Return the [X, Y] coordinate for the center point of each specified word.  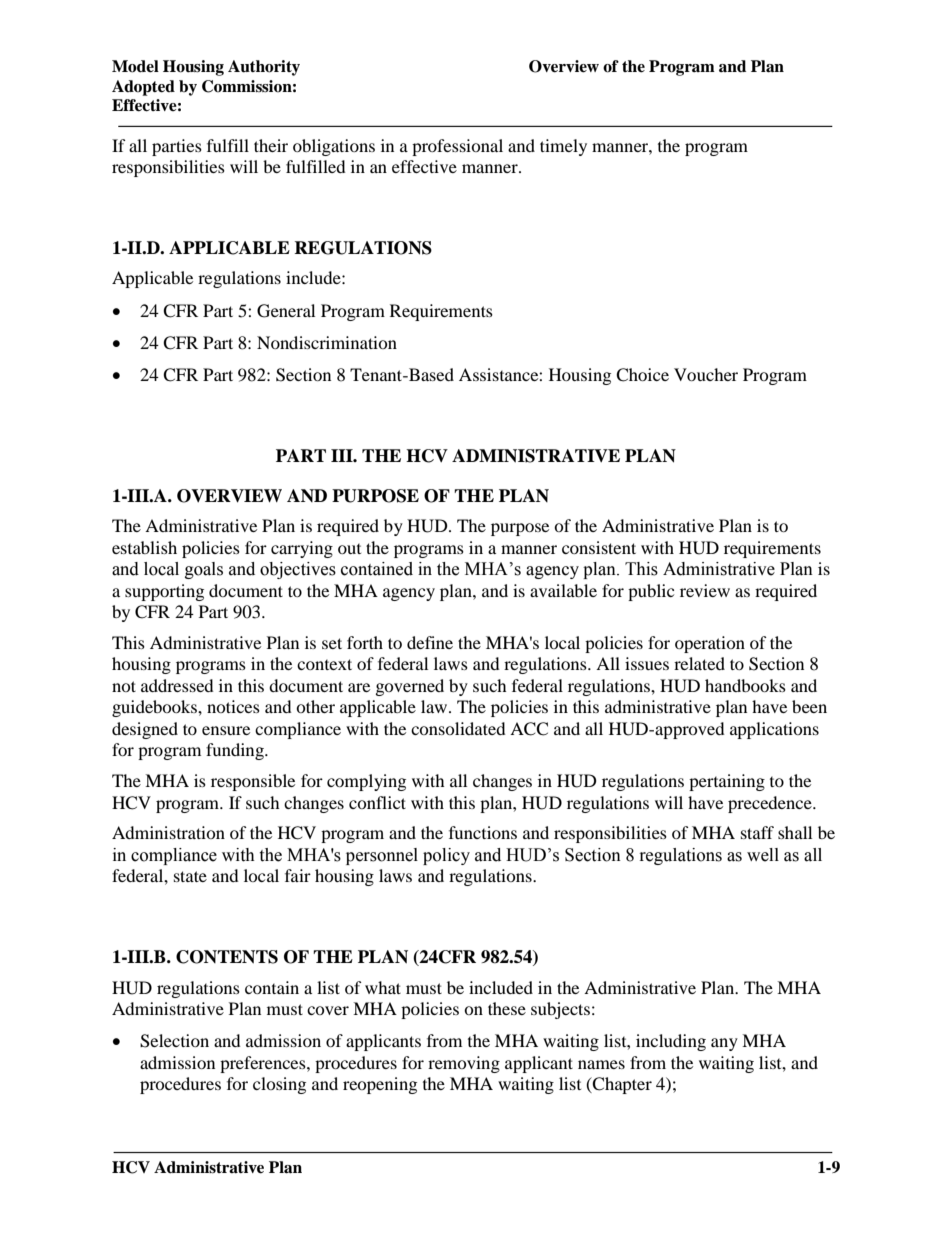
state [190, 876]
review [705, 590]
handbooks [745, 685]
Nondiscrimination [327, 342]
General [286, 311]
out [349, 549]
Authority [264, 68]
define [430, 642]
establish [144, 547]
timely [563, 147]
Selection [174, 1041]
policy [446, 856]
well [763, 855]
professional [457, 147]
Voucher [706, 374]
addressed [177, 685]
